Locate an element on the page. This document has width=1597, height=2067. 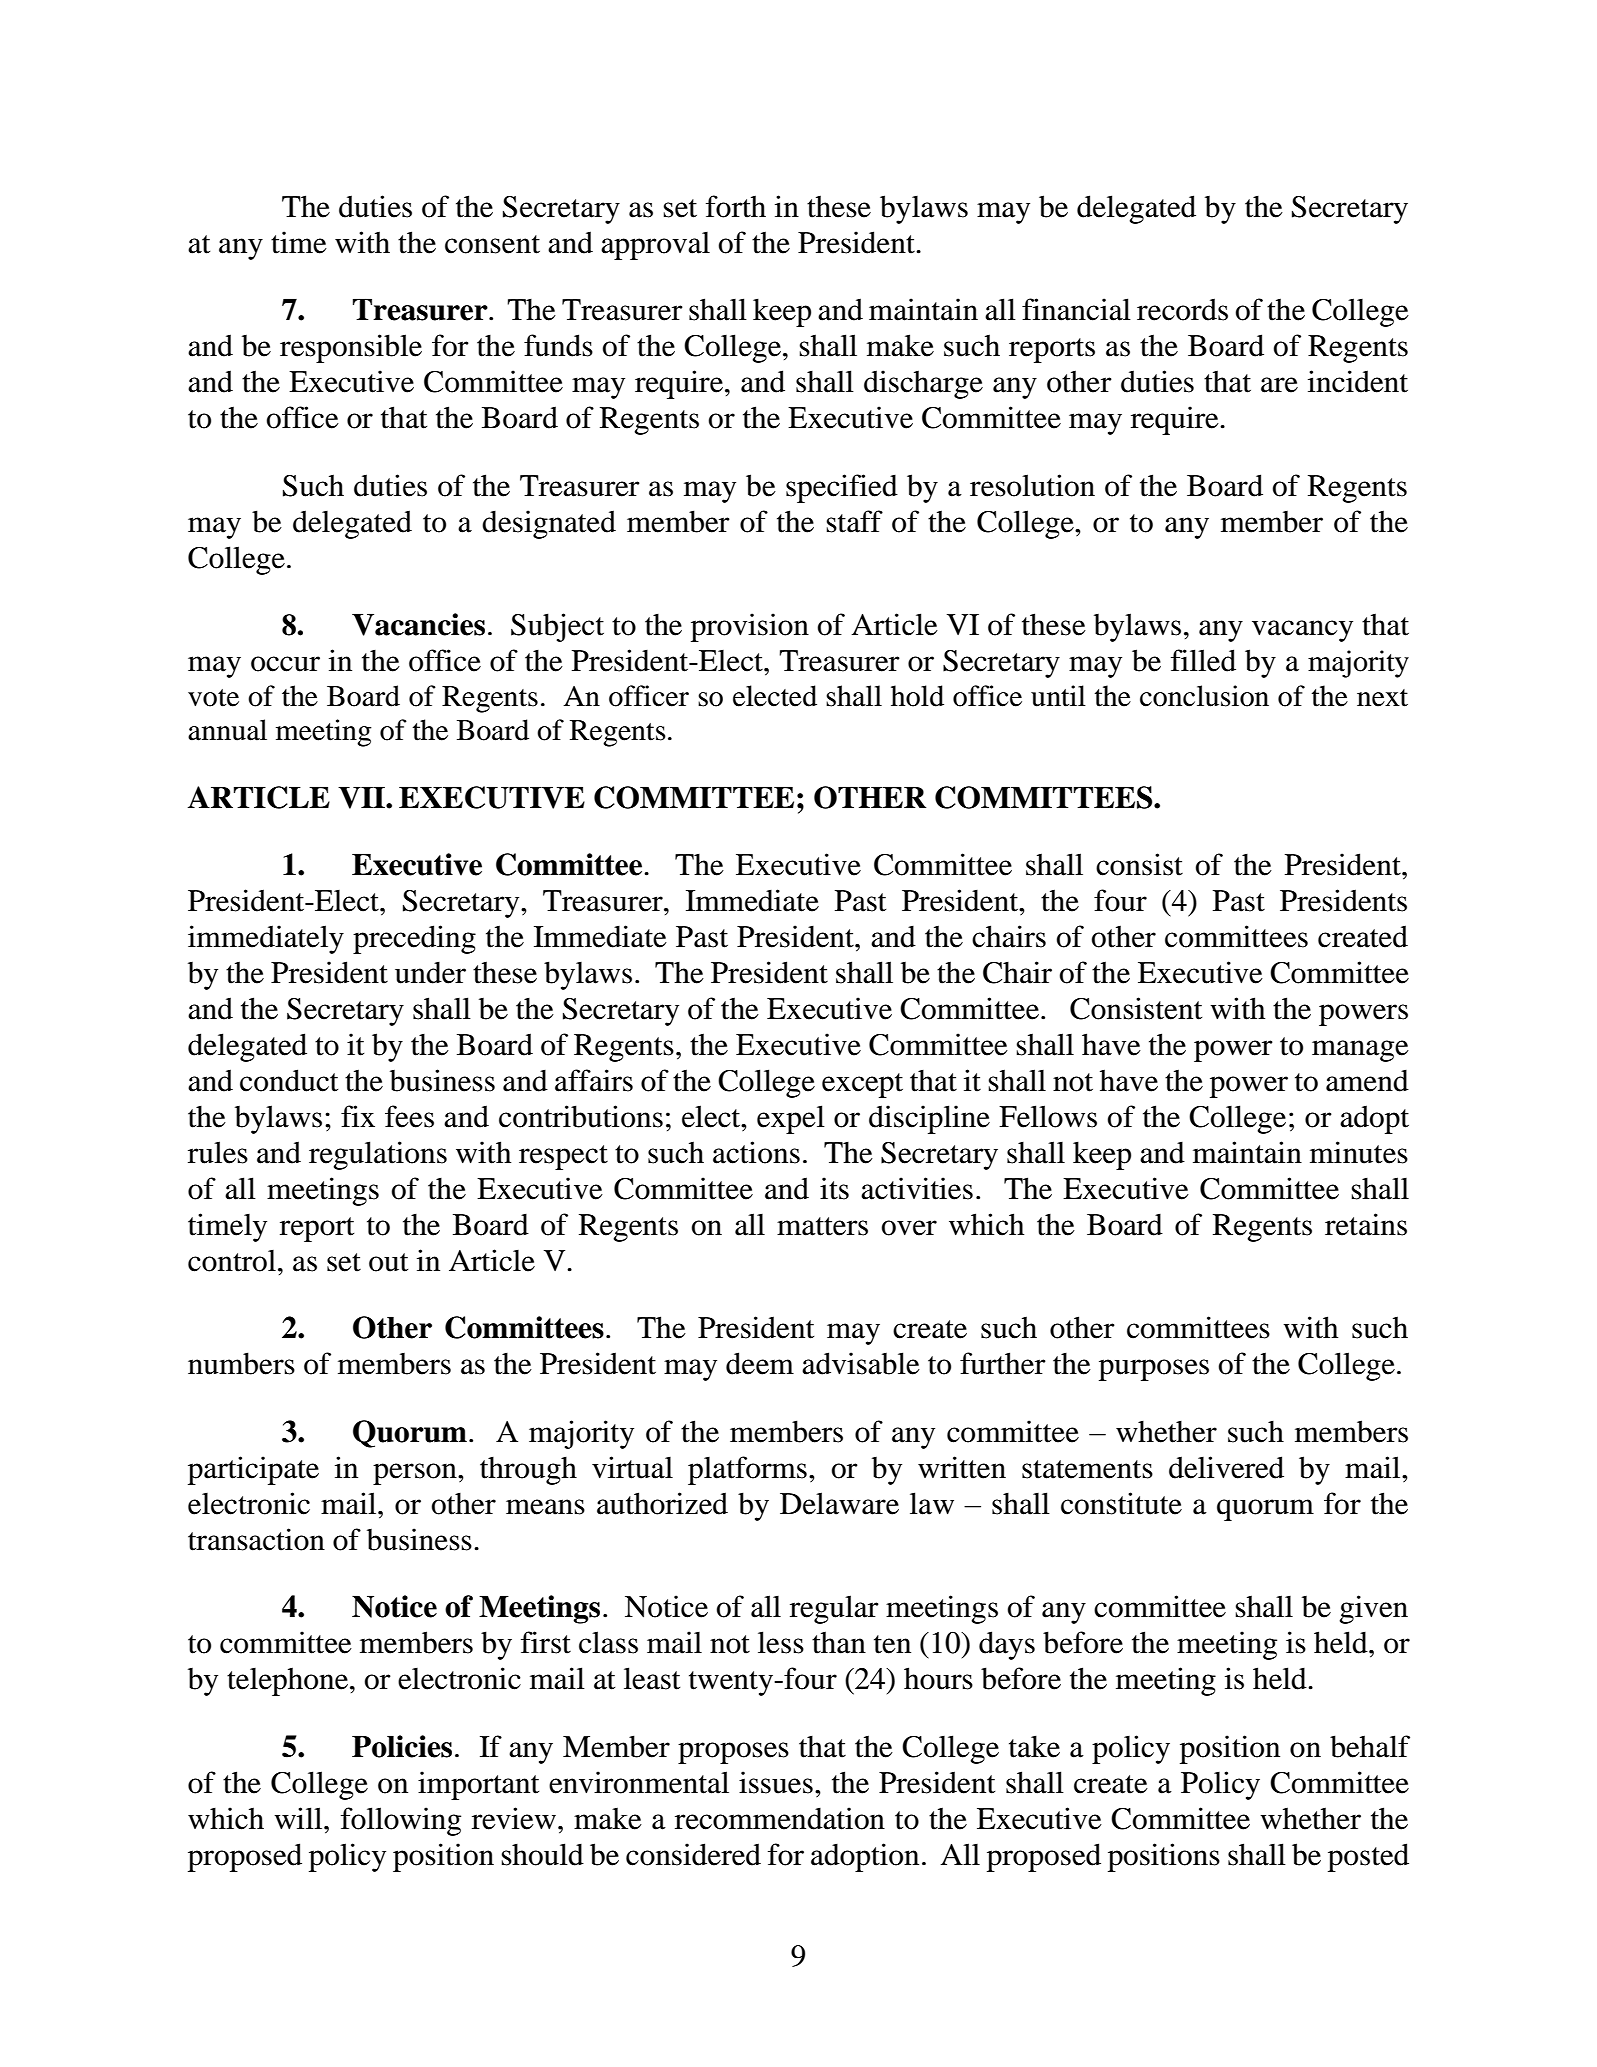
records is located at coordinates (1182, 309).
